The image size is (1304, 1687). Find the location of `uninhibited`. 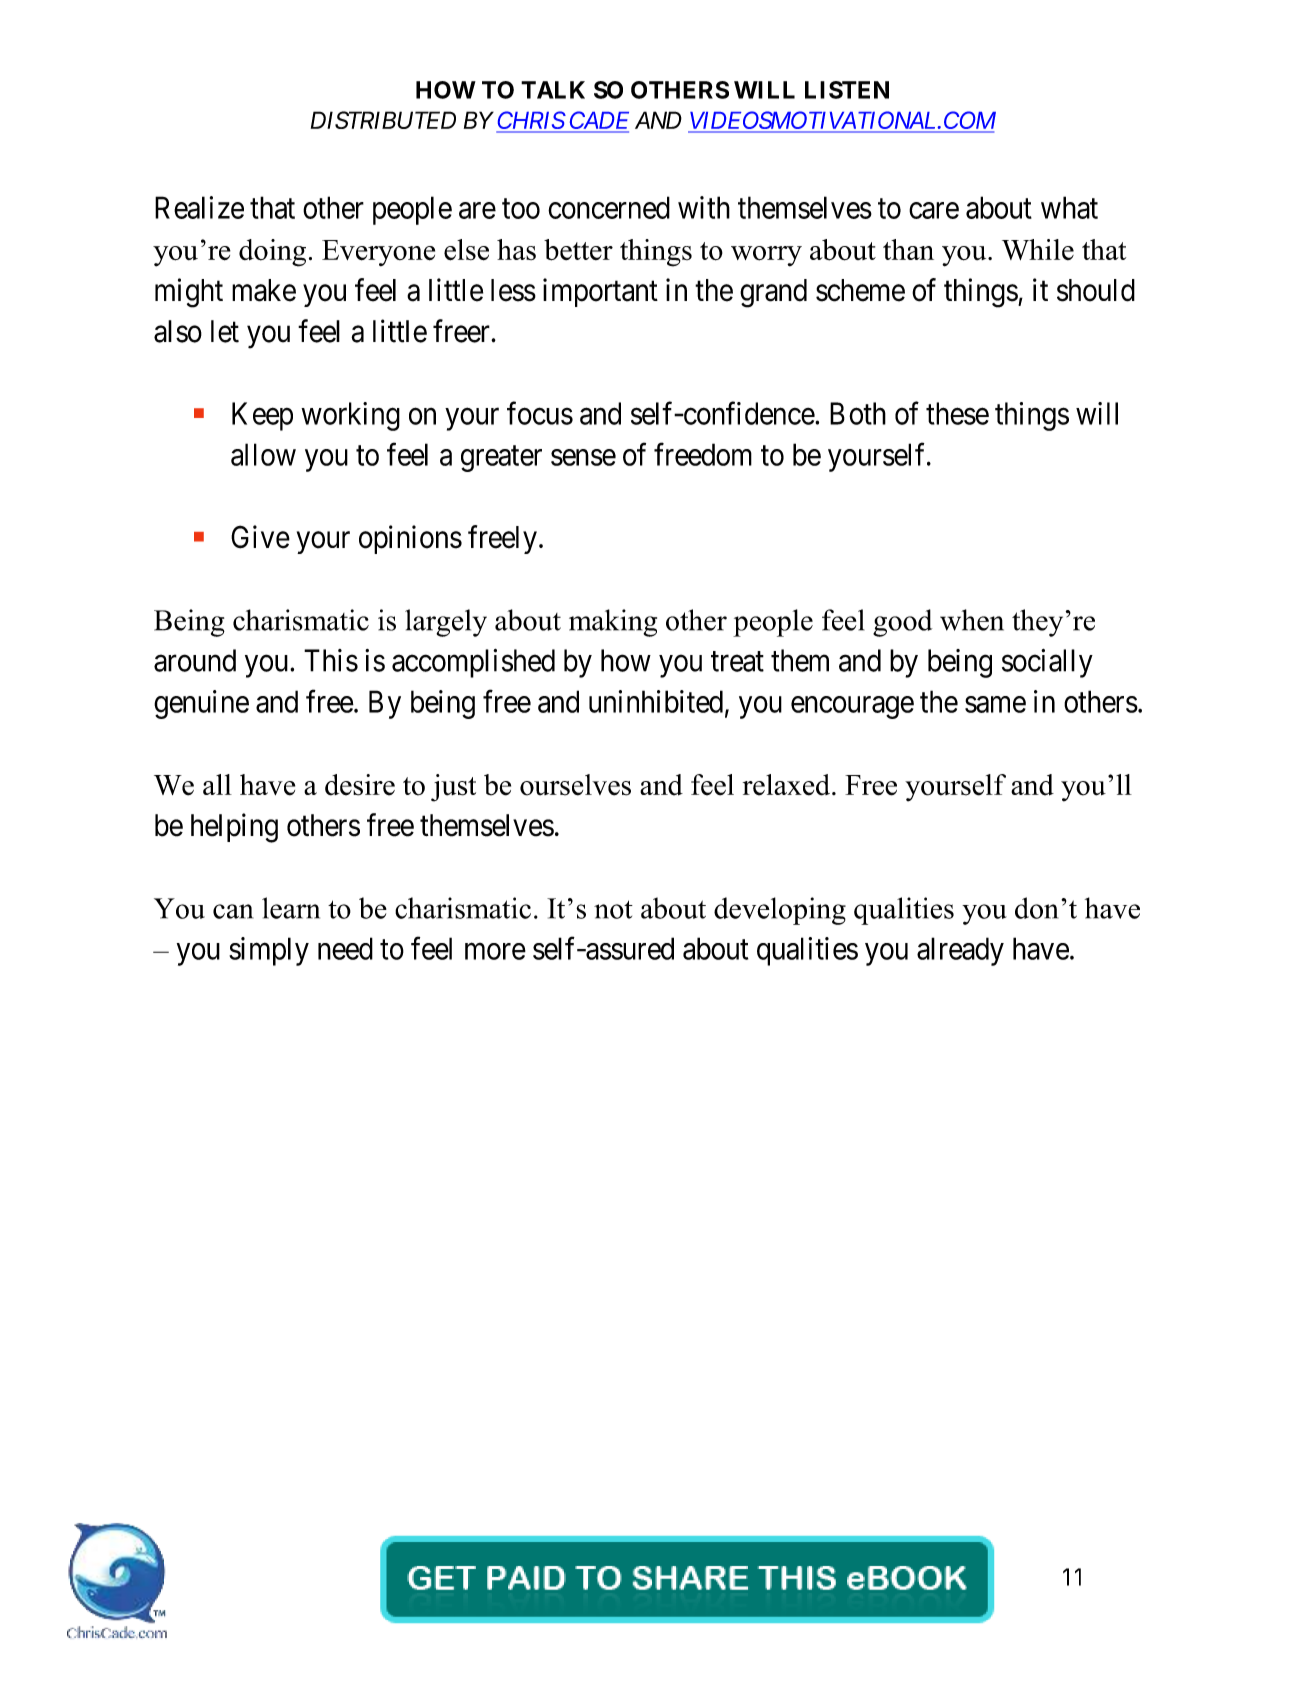

uninhibited is located at coordinates (656, 701).
